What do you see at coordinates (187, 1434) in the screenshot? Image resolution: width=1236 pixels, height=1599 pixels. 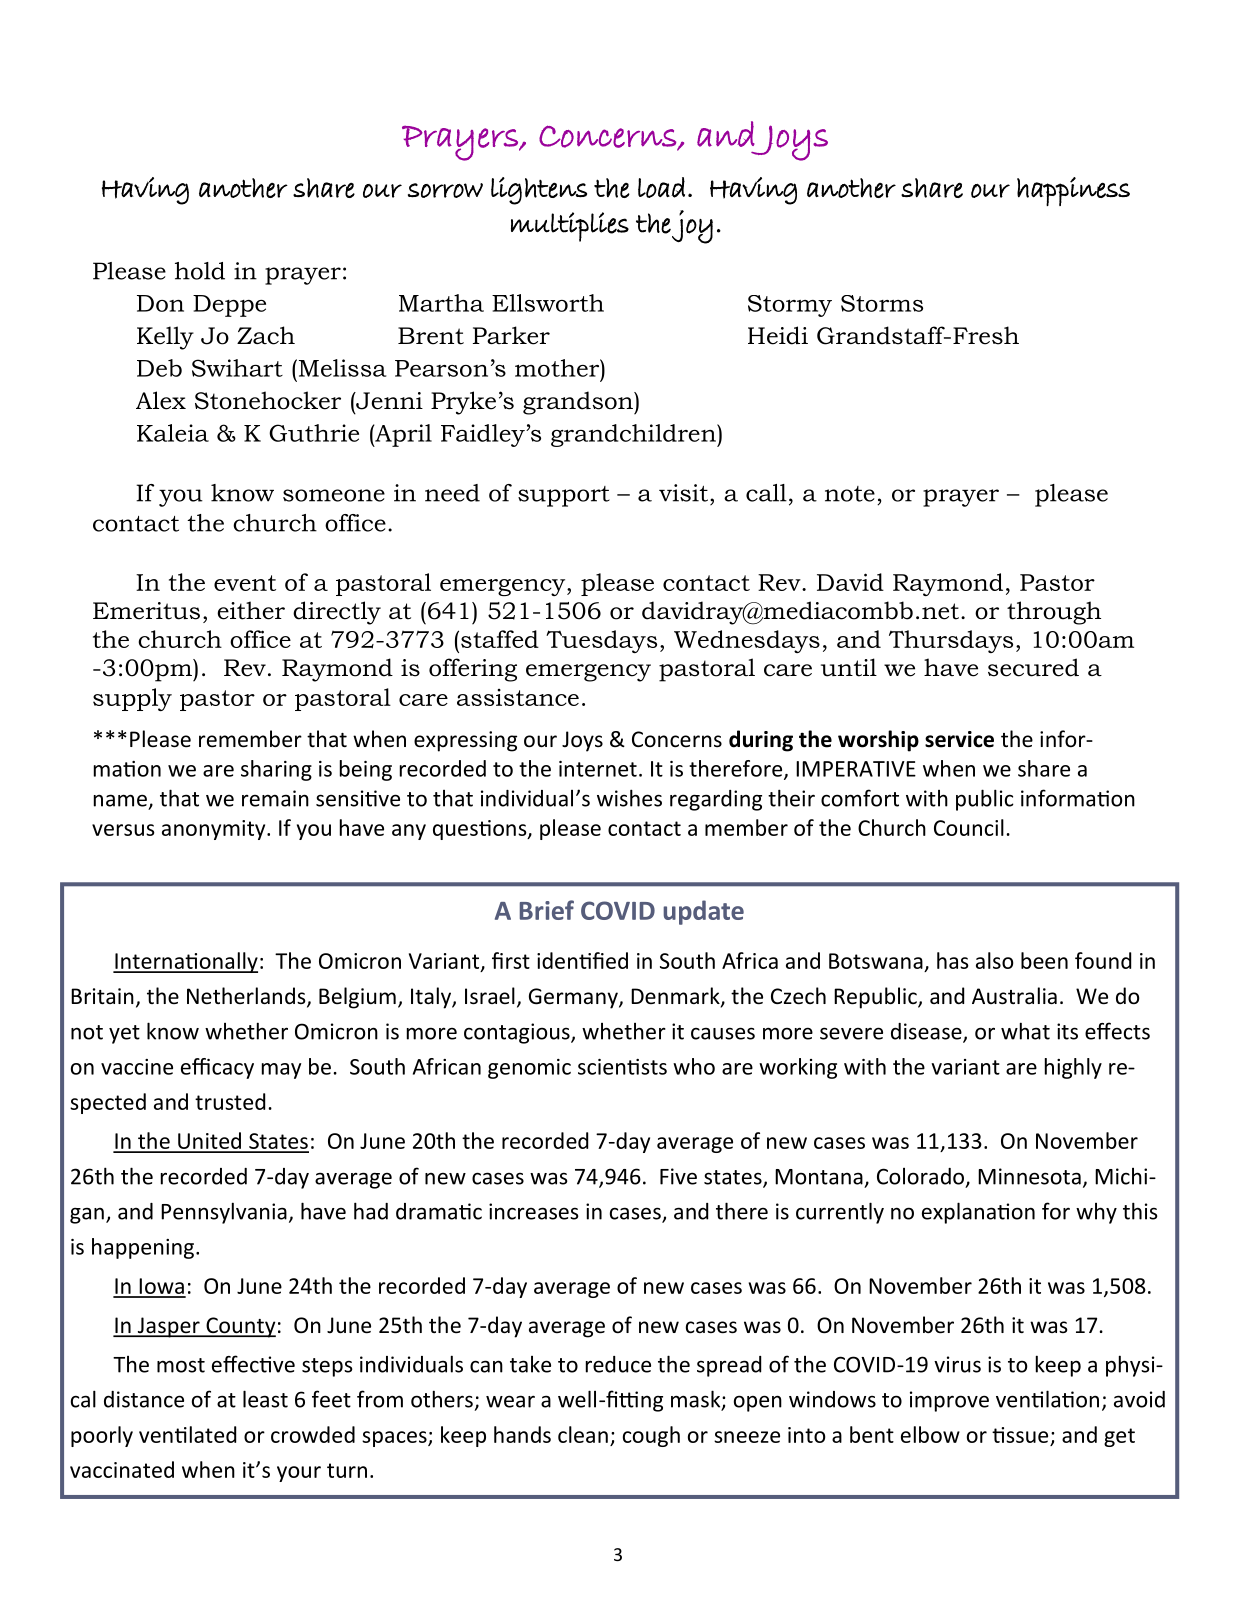 I see `ventilated` at bounding box center [187, 1434].
